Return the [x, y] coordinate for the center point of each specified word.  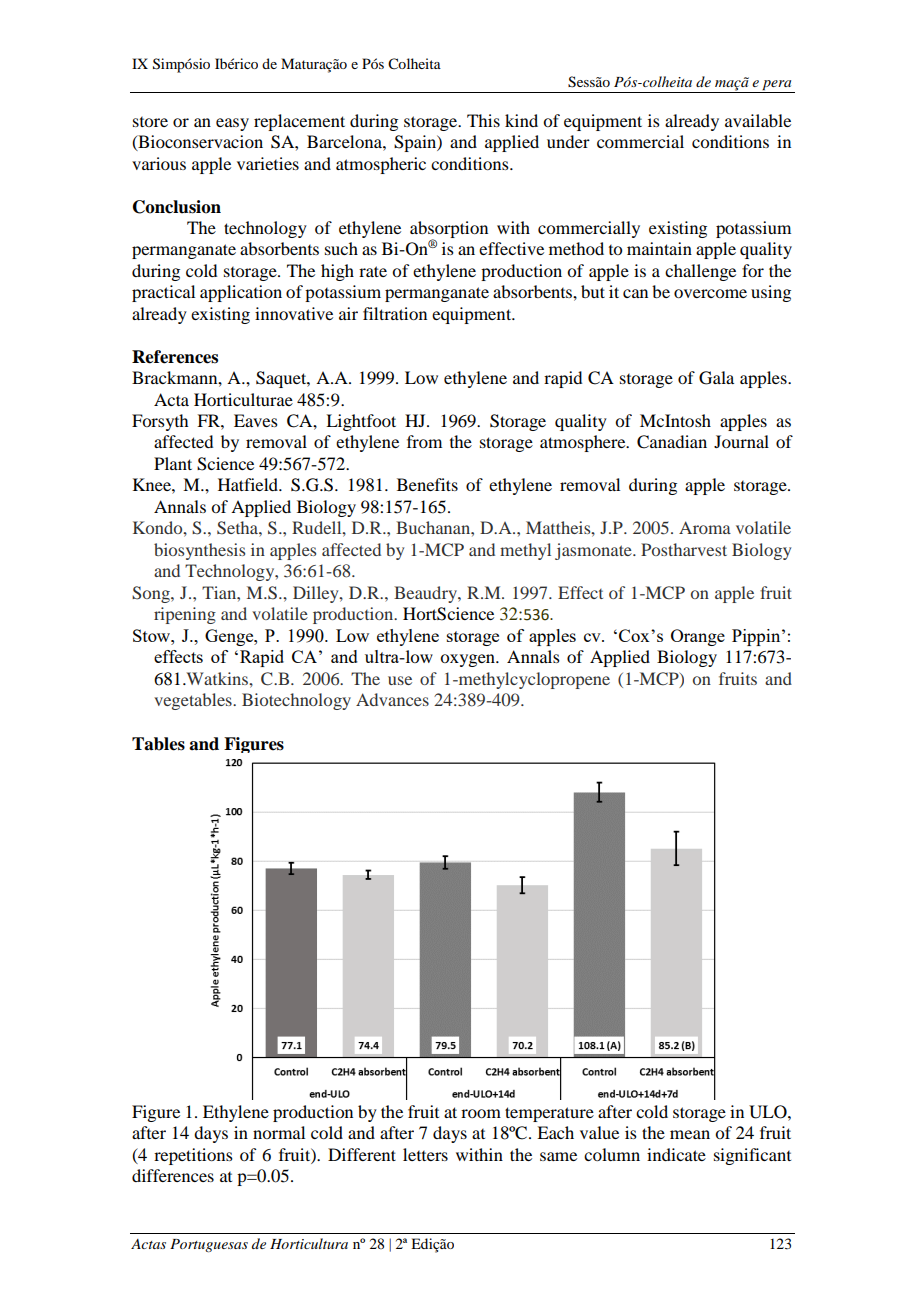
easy [232, 124]
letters [425, 1154]
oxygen [468, 660]
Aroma [705, 527]
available [758, 120]
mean [690, 1134]
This [483, 120]
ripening [185, 615]
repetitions [193, 1156]
